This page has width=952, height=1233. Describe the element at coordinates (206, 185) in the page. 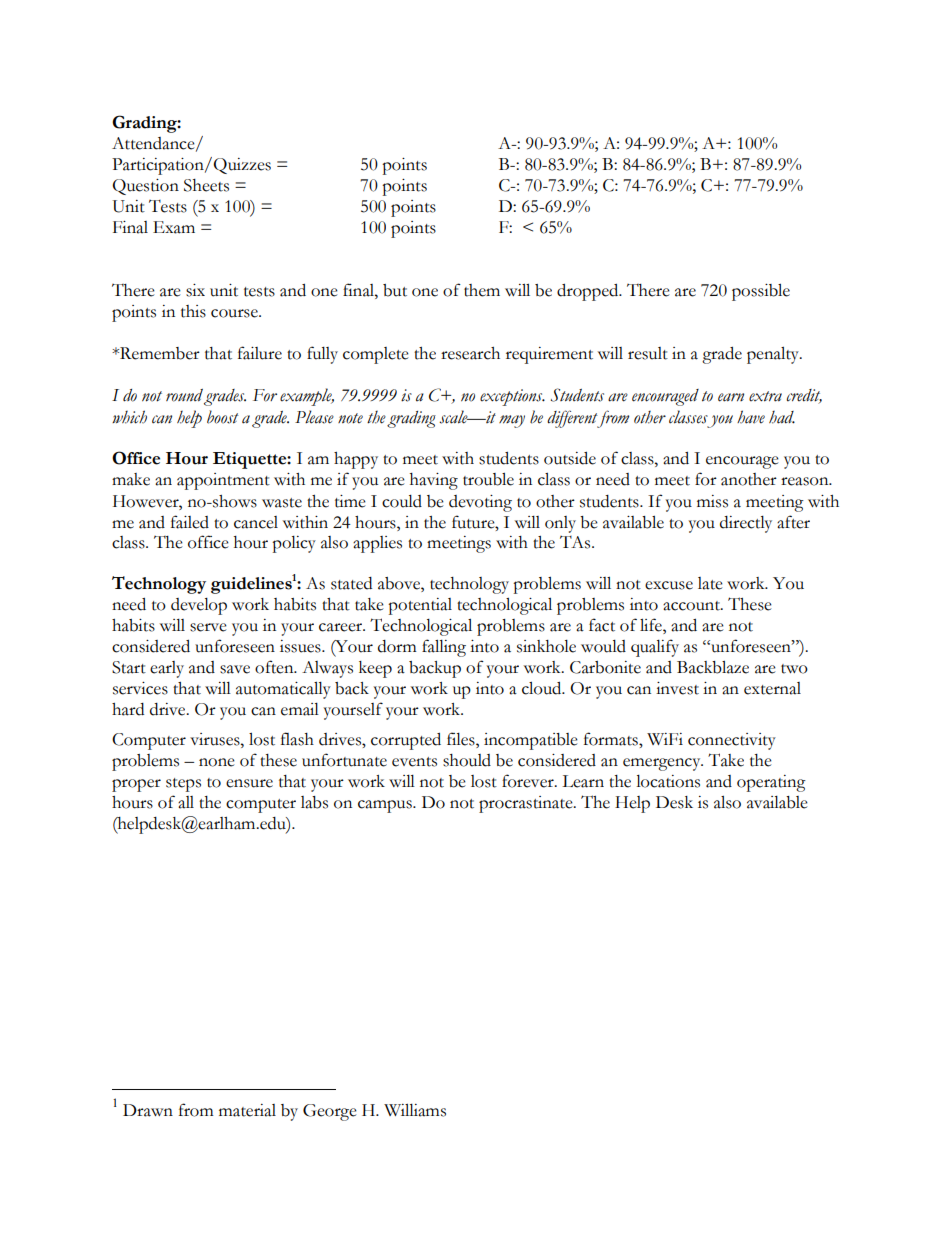

I see `Sheets` at that location.
